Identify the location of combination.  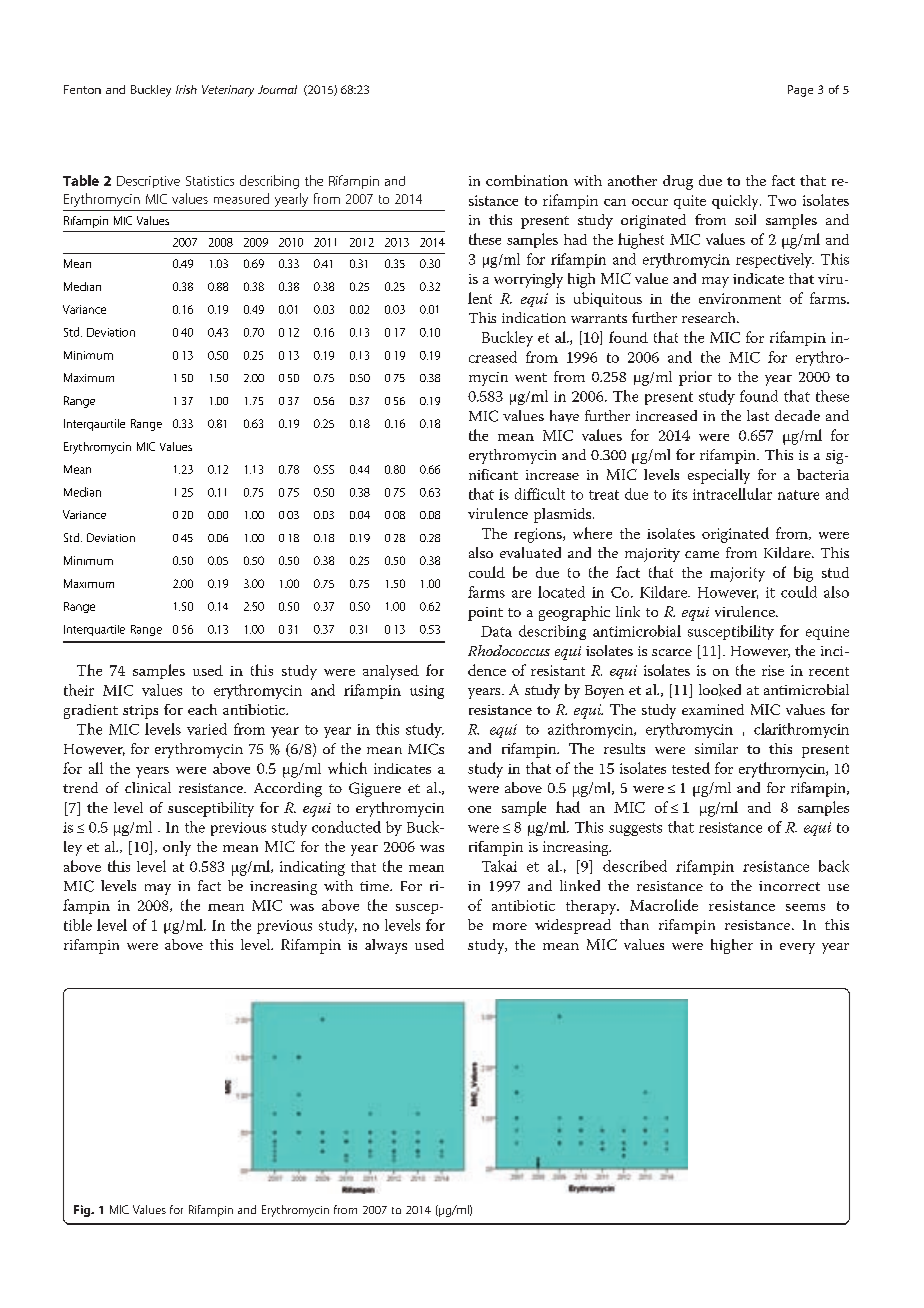
(527, 180).
